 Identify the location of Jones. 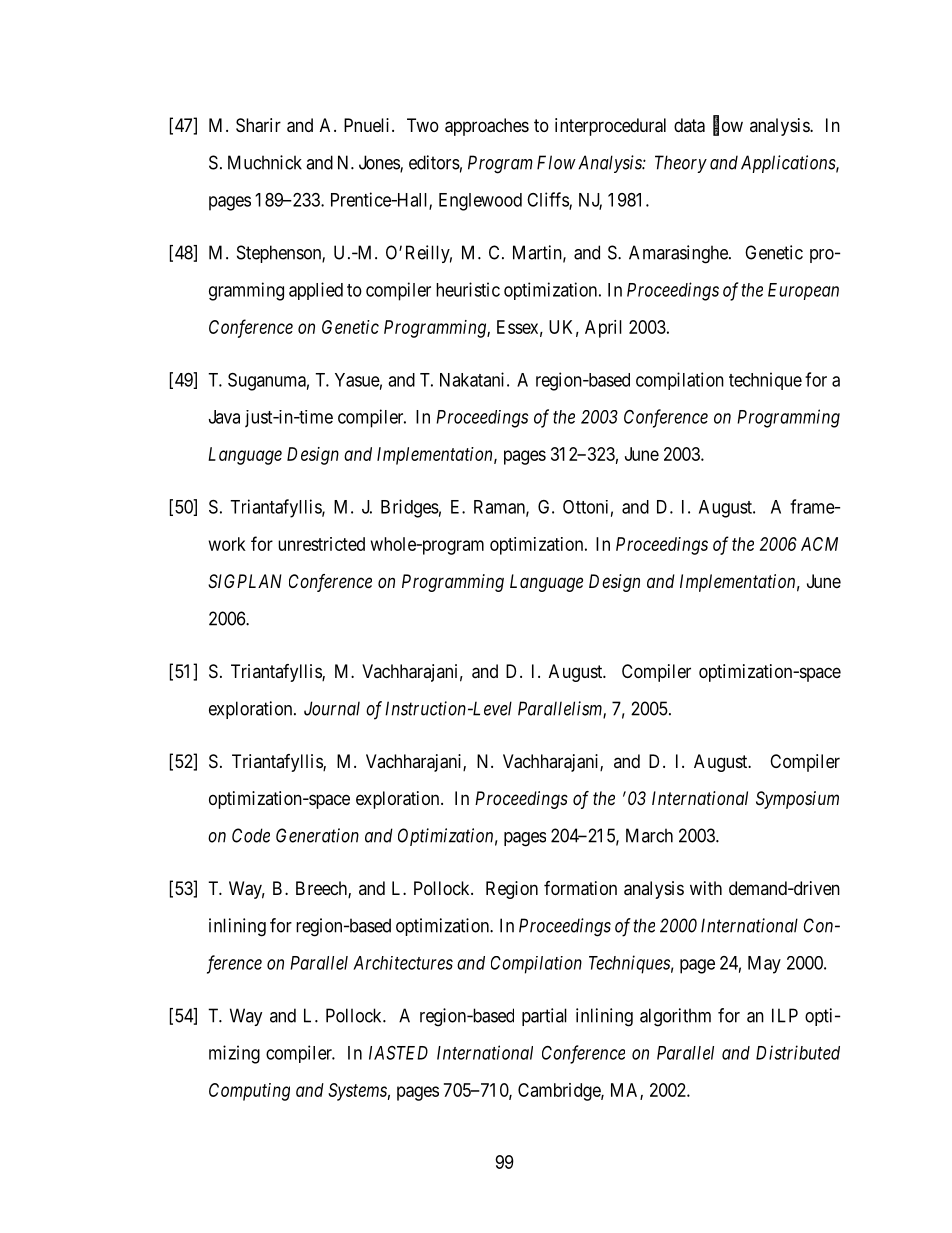
(380, 163).
